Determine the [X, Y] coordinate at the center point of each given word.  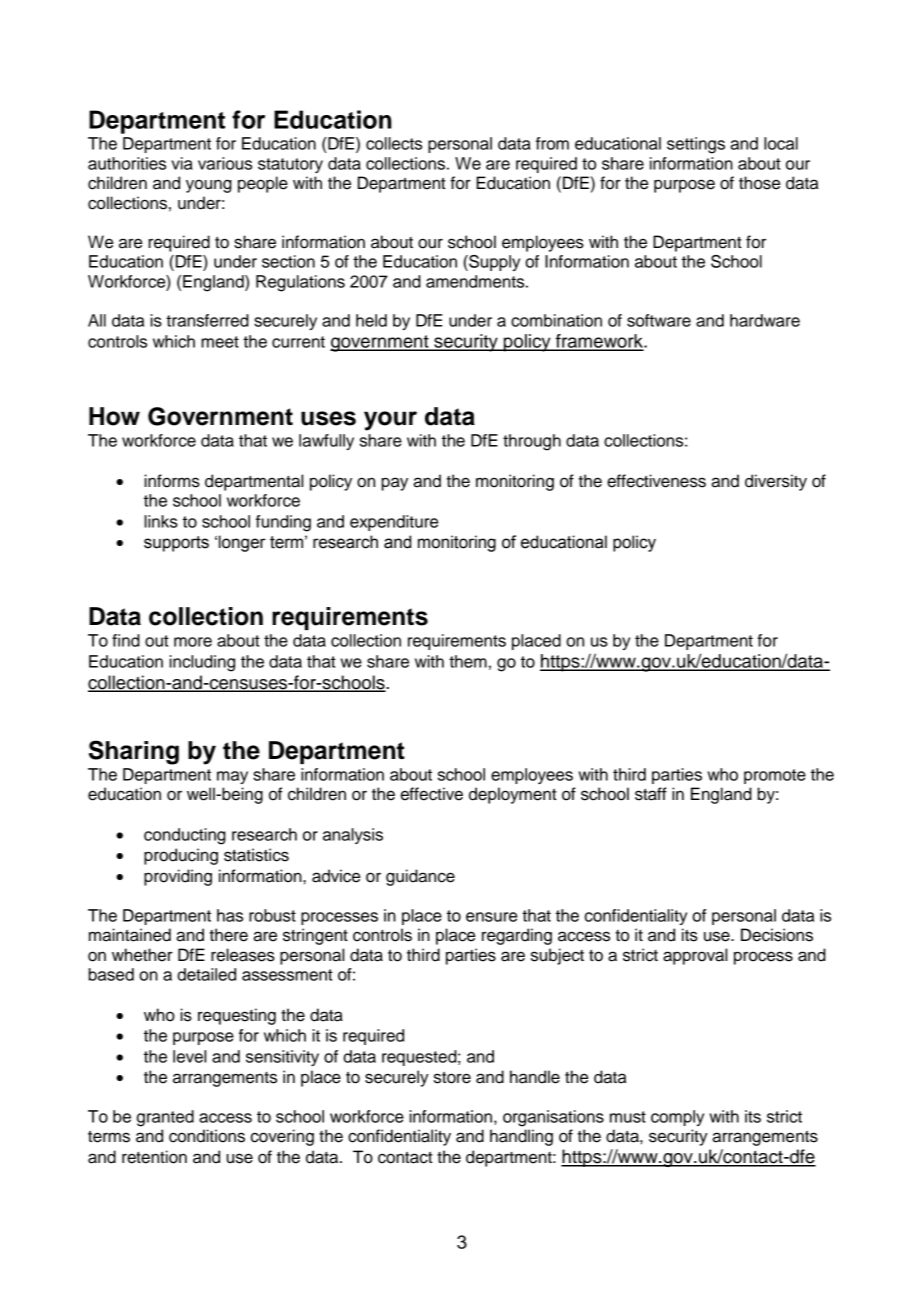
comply [677, 1118]
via [182, 163]
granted [165, 1118]
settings [696, 145]
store [452, 1077]
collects [394, 143]
